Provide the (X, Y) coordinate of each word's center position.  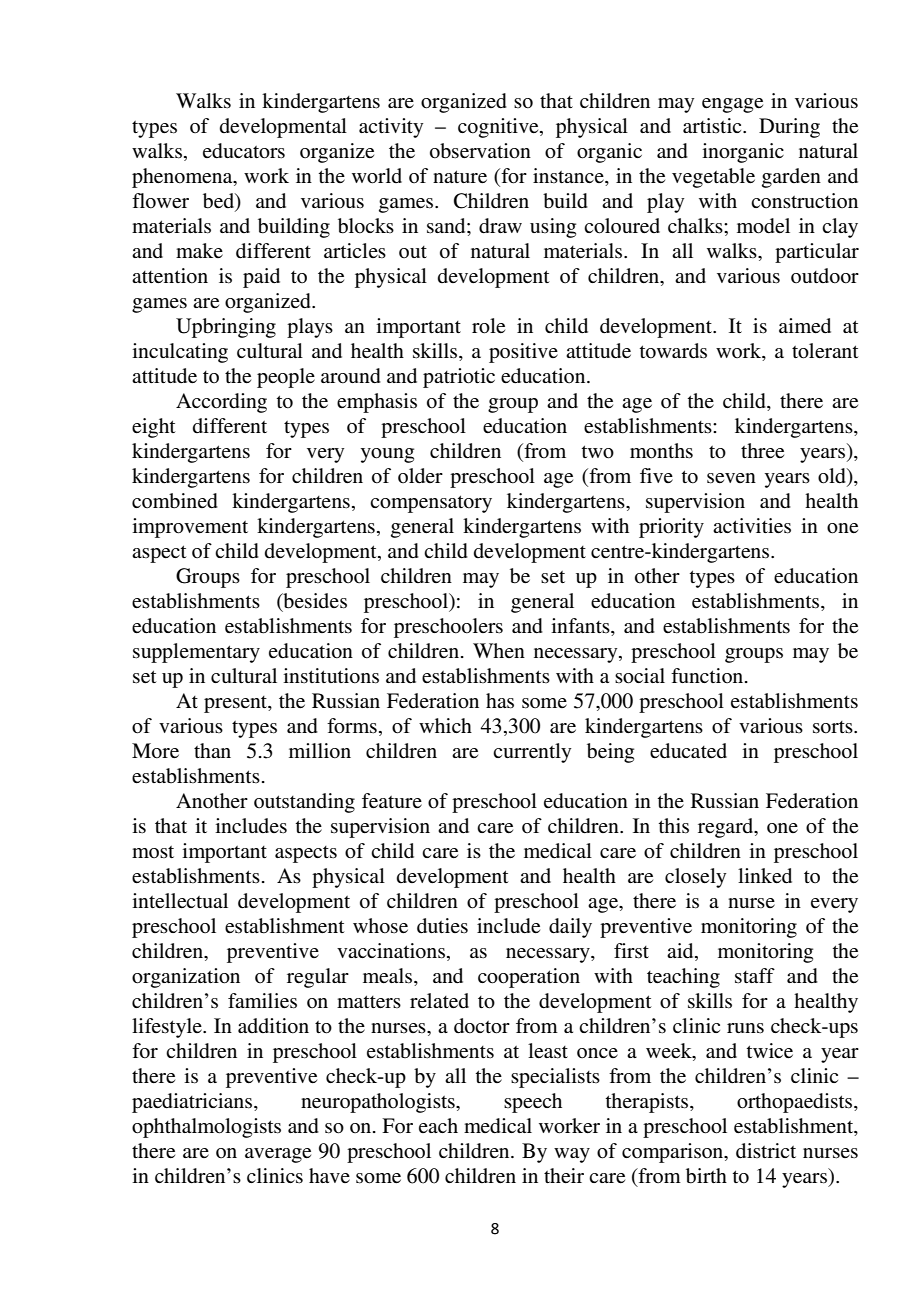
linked (765, 876)
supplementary (196, 653)
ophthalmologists (206, 1128)
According (221, 403)
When (499, 650)
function (708, 675)
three (762, 451)
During (789, 128)
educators (244, 151)
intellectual (180, 901)
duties (442, 926)
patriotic (459, 378)
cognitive (499, 128)
